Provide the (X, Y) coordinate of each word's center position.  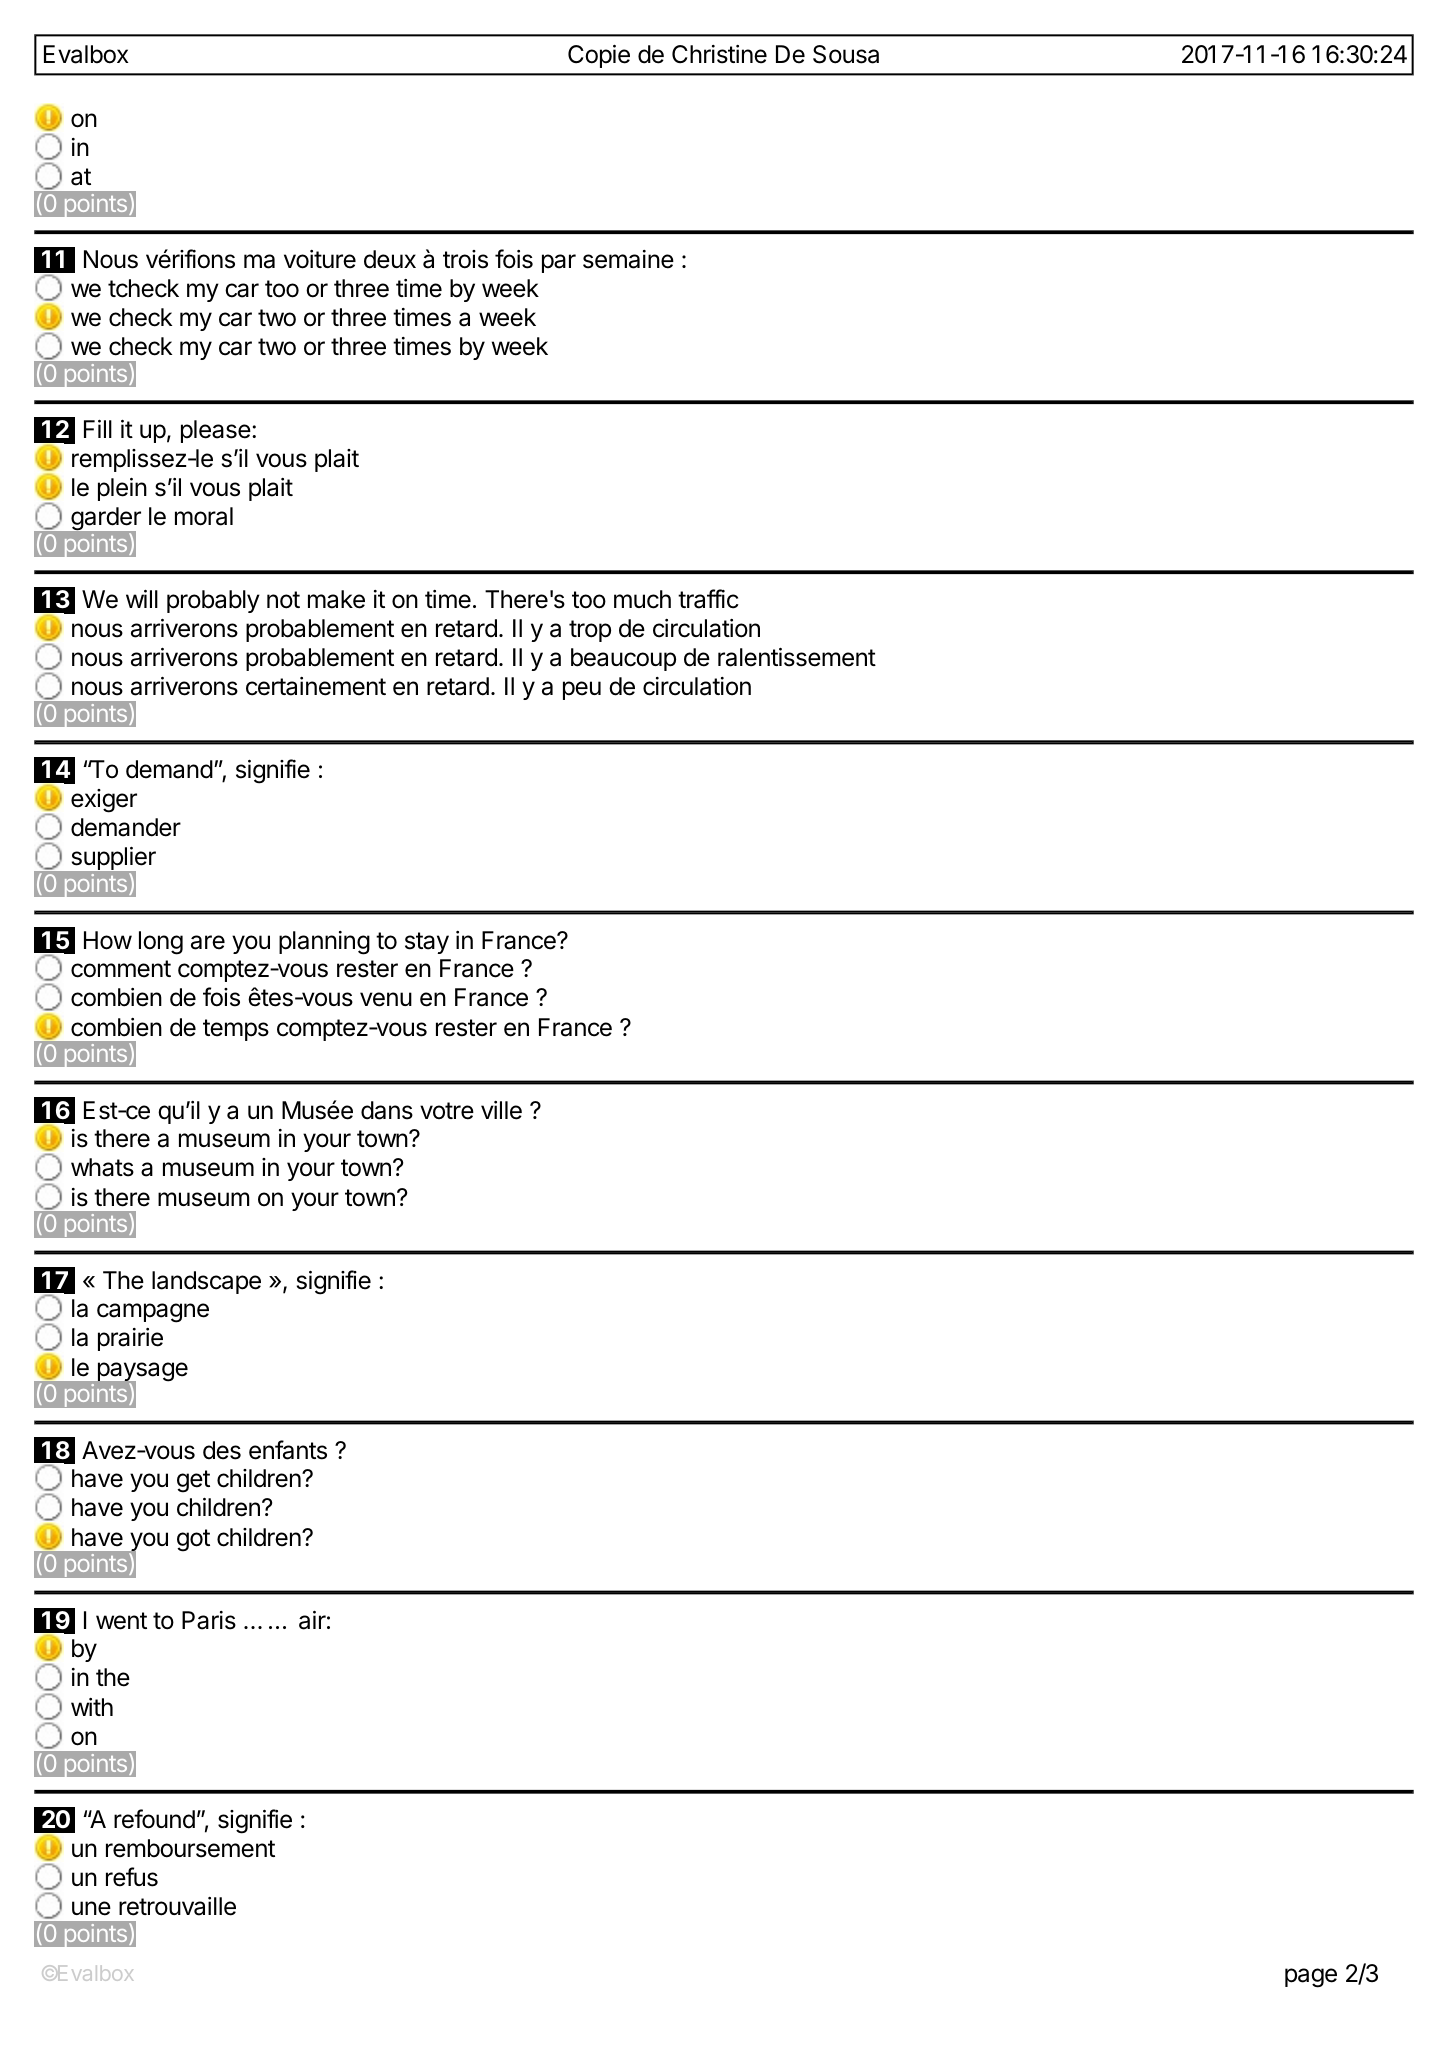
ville (501, 1110)
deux (390, 259)
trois (465, 259)
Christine (719, 54)
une (91, 1908)
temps (236, 1030)
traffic (708, 599)
